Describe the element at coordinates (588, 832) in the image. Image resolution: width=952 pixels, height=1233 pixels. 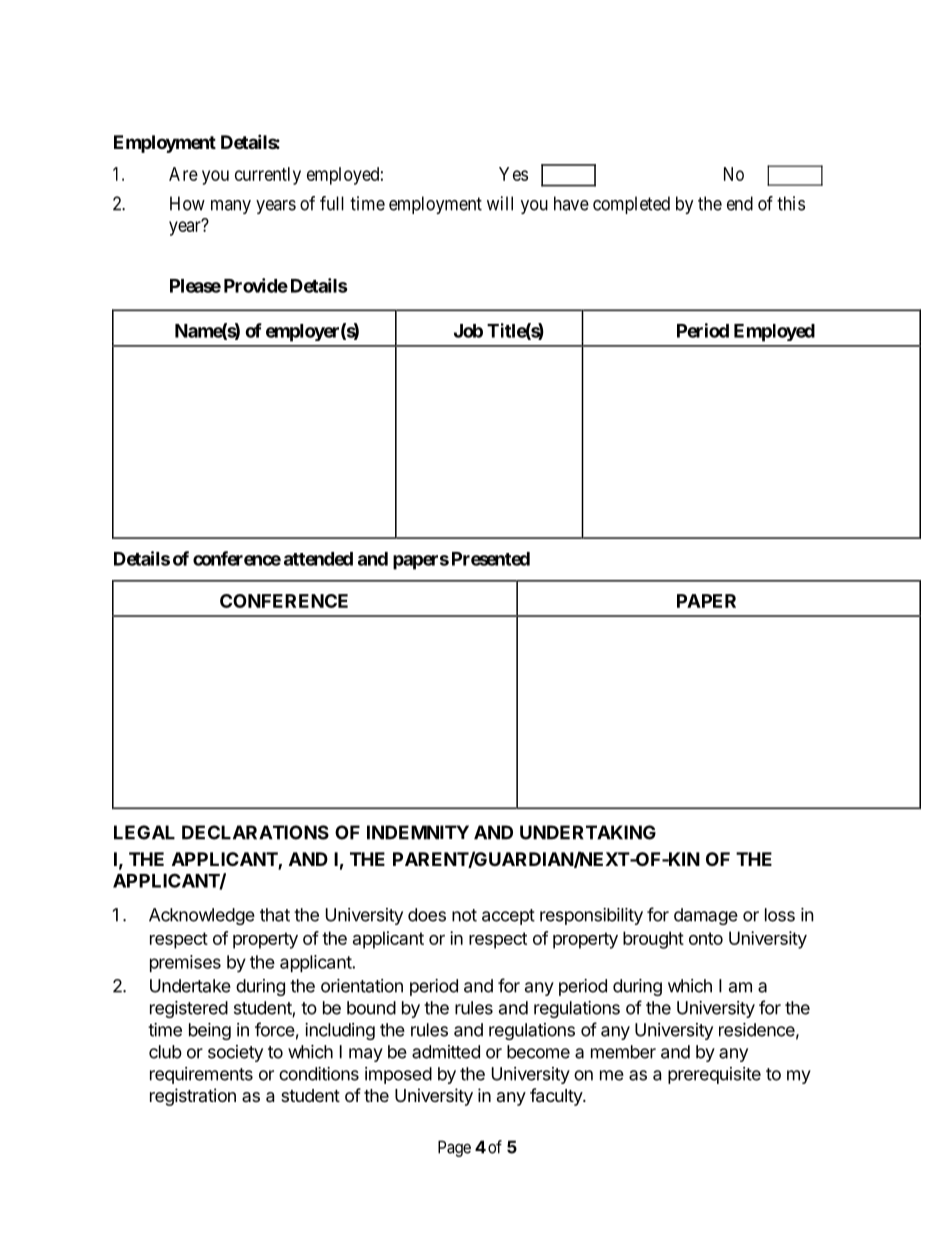
I see `UNDERTAKING` at that location.
